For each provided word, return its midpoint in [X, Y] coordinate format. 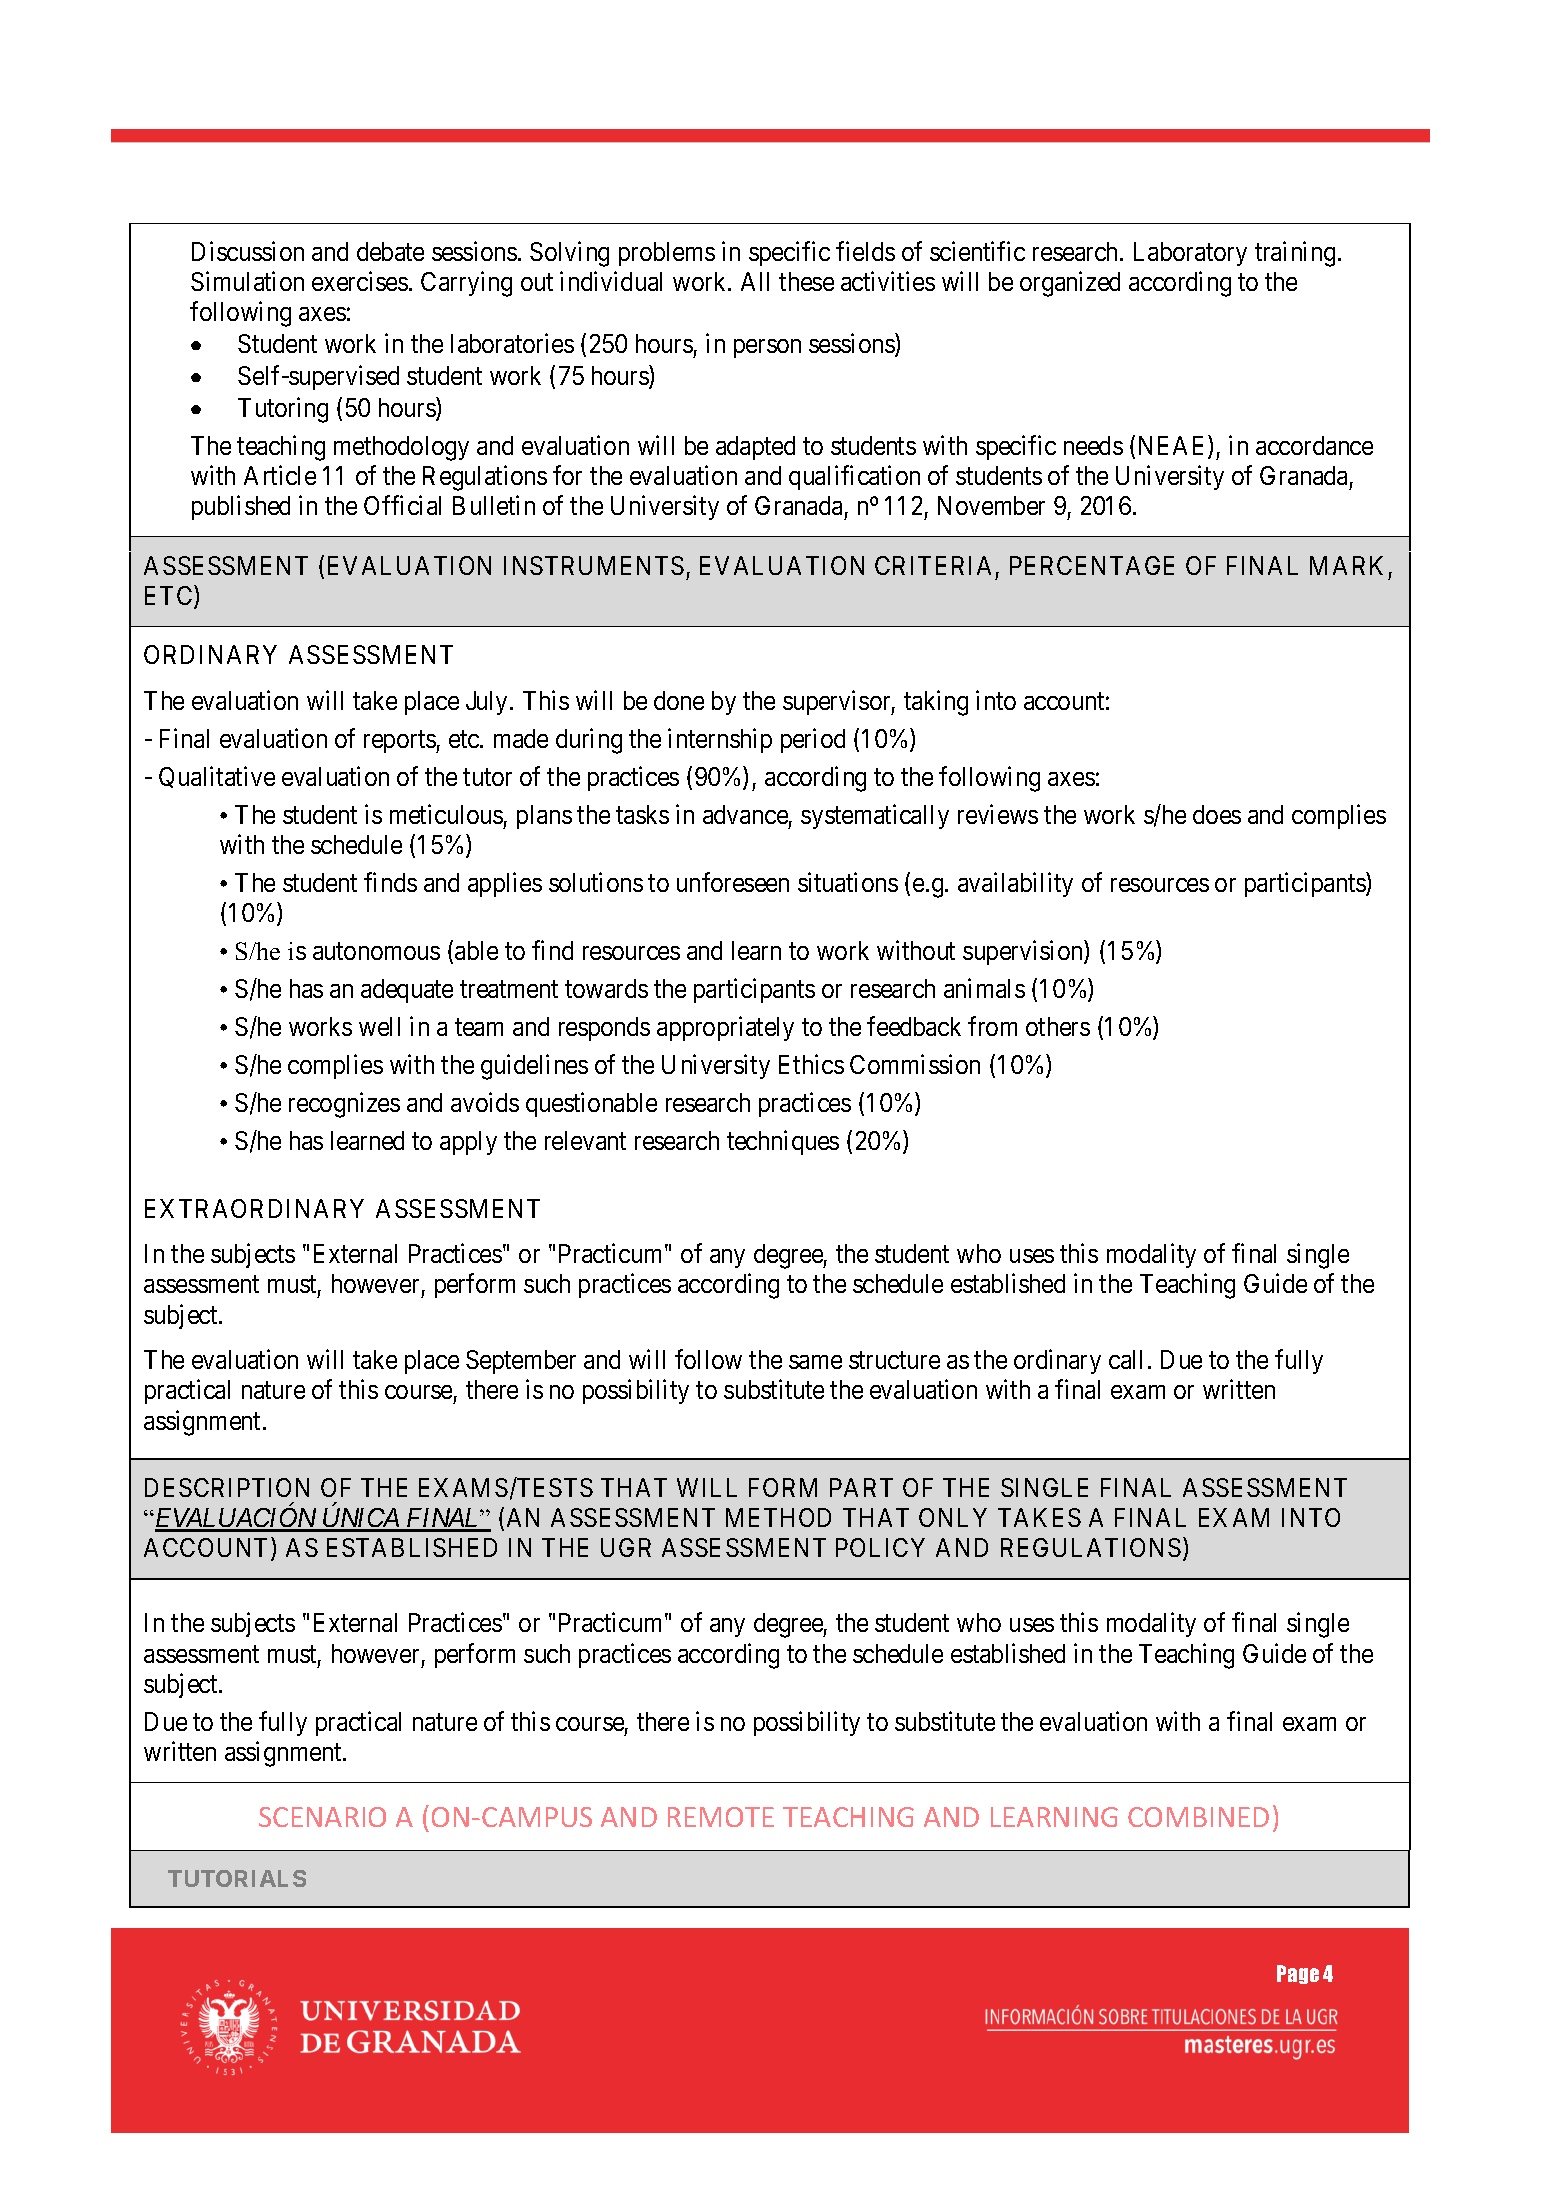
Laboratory [1190, 254]
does [1217, 814]
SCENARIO [322, 1817]
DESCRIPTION [227, 1487]
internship [720, 740]
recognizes [344, 1105]
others [1058, 1026]
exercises [360, 281]
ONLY [953, 1517]
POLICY [880, 1547]
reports [400, 742]
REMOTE [721, 1817]
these [806, 281]
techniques [783, 1142]
